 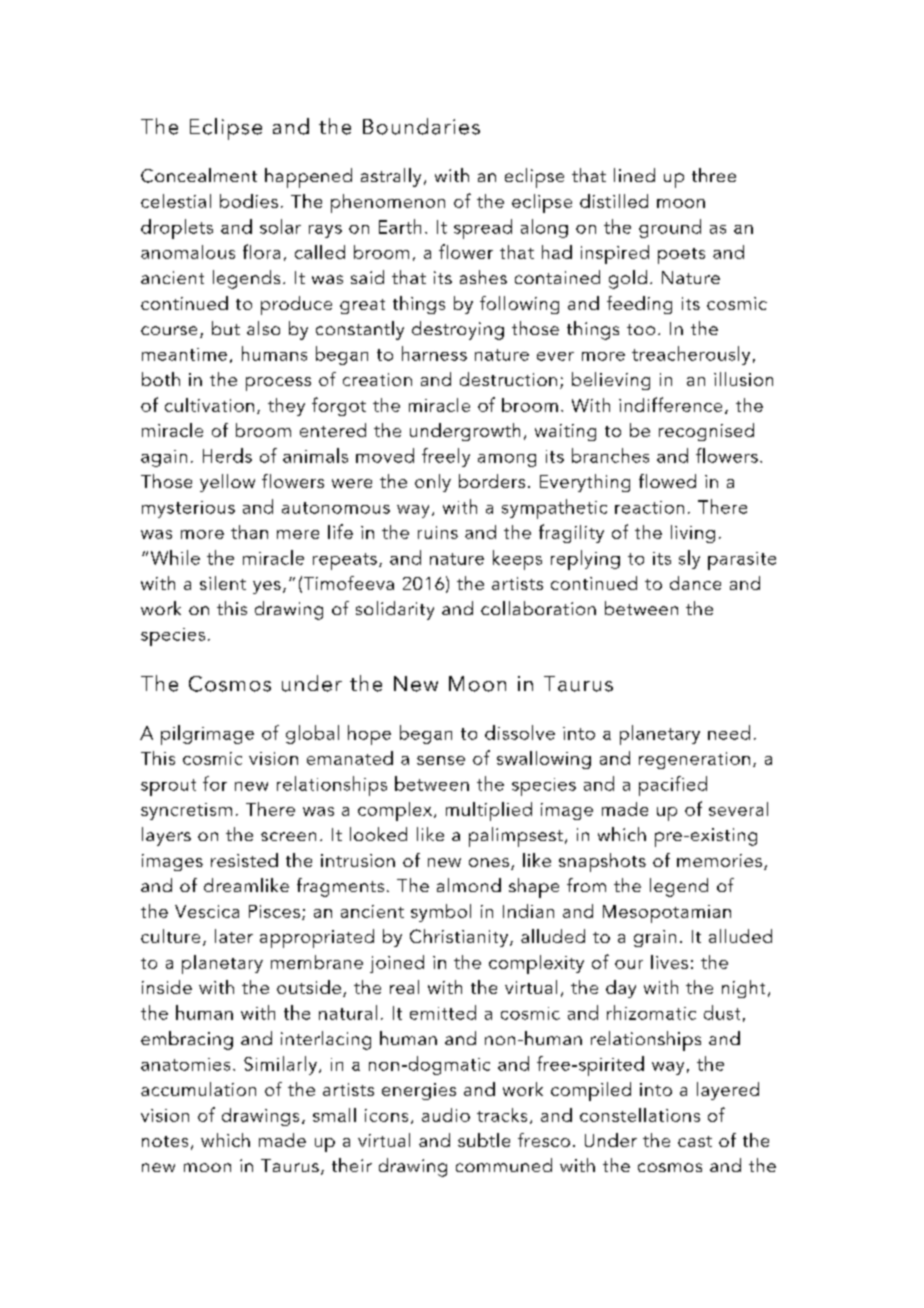 What do you see at coordinates (421, 126) in the screenshot?
I see `Boundaries` at bounding box center [421, 126].
